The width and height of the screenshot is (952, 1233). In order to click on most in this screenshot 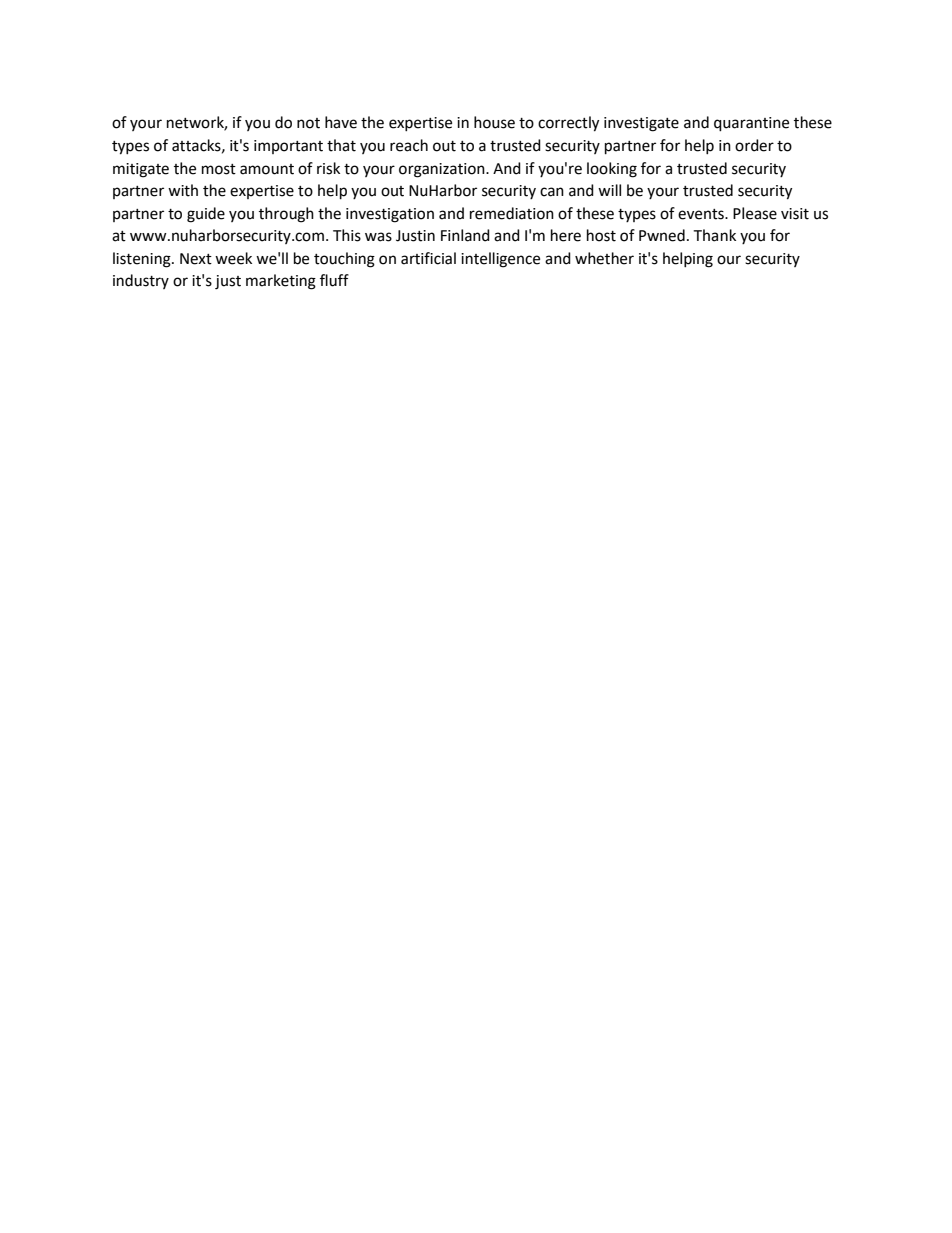, I will do `click(219, 169)`.
